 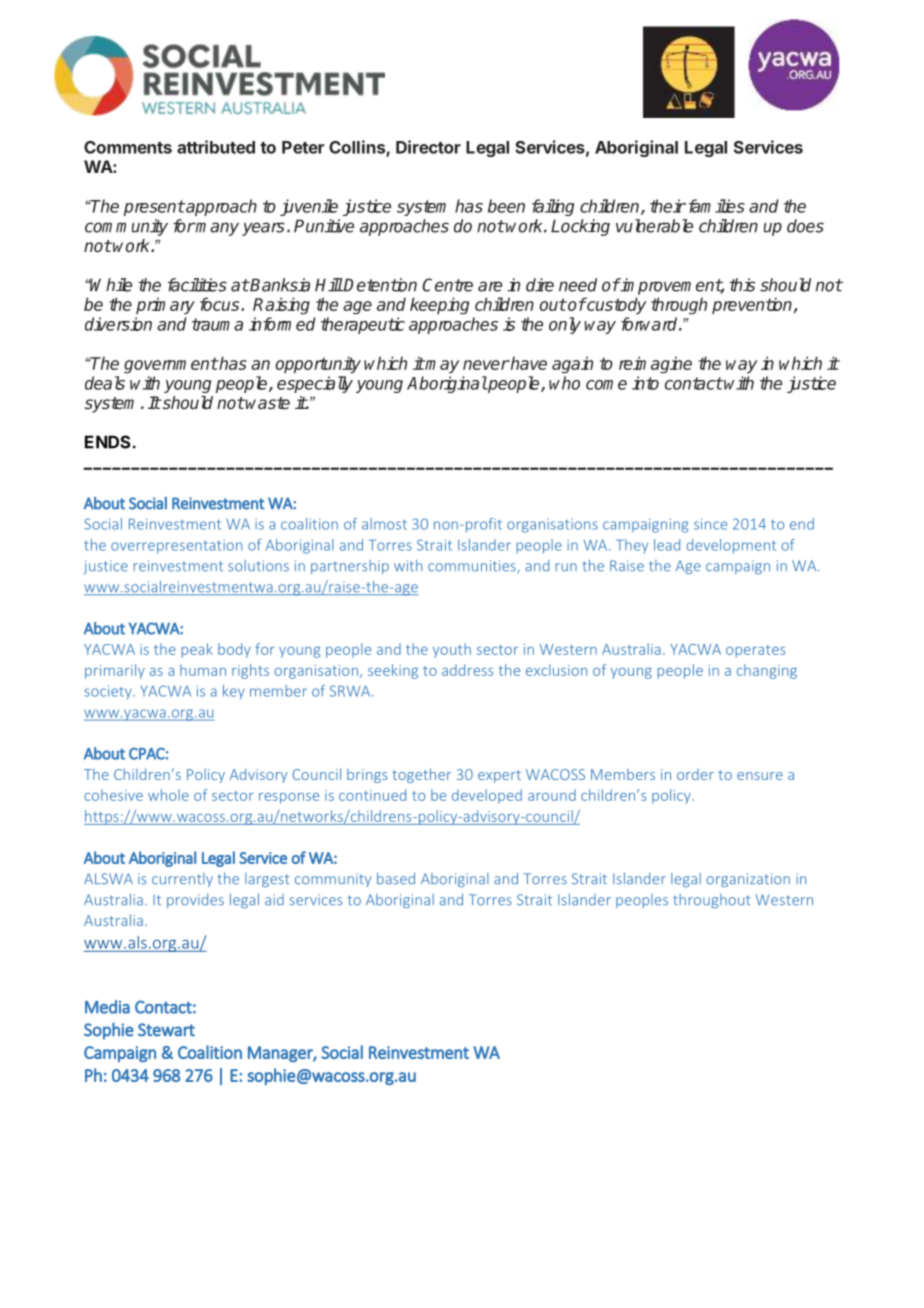 I want to click on been, so click(x=506, y=206).
